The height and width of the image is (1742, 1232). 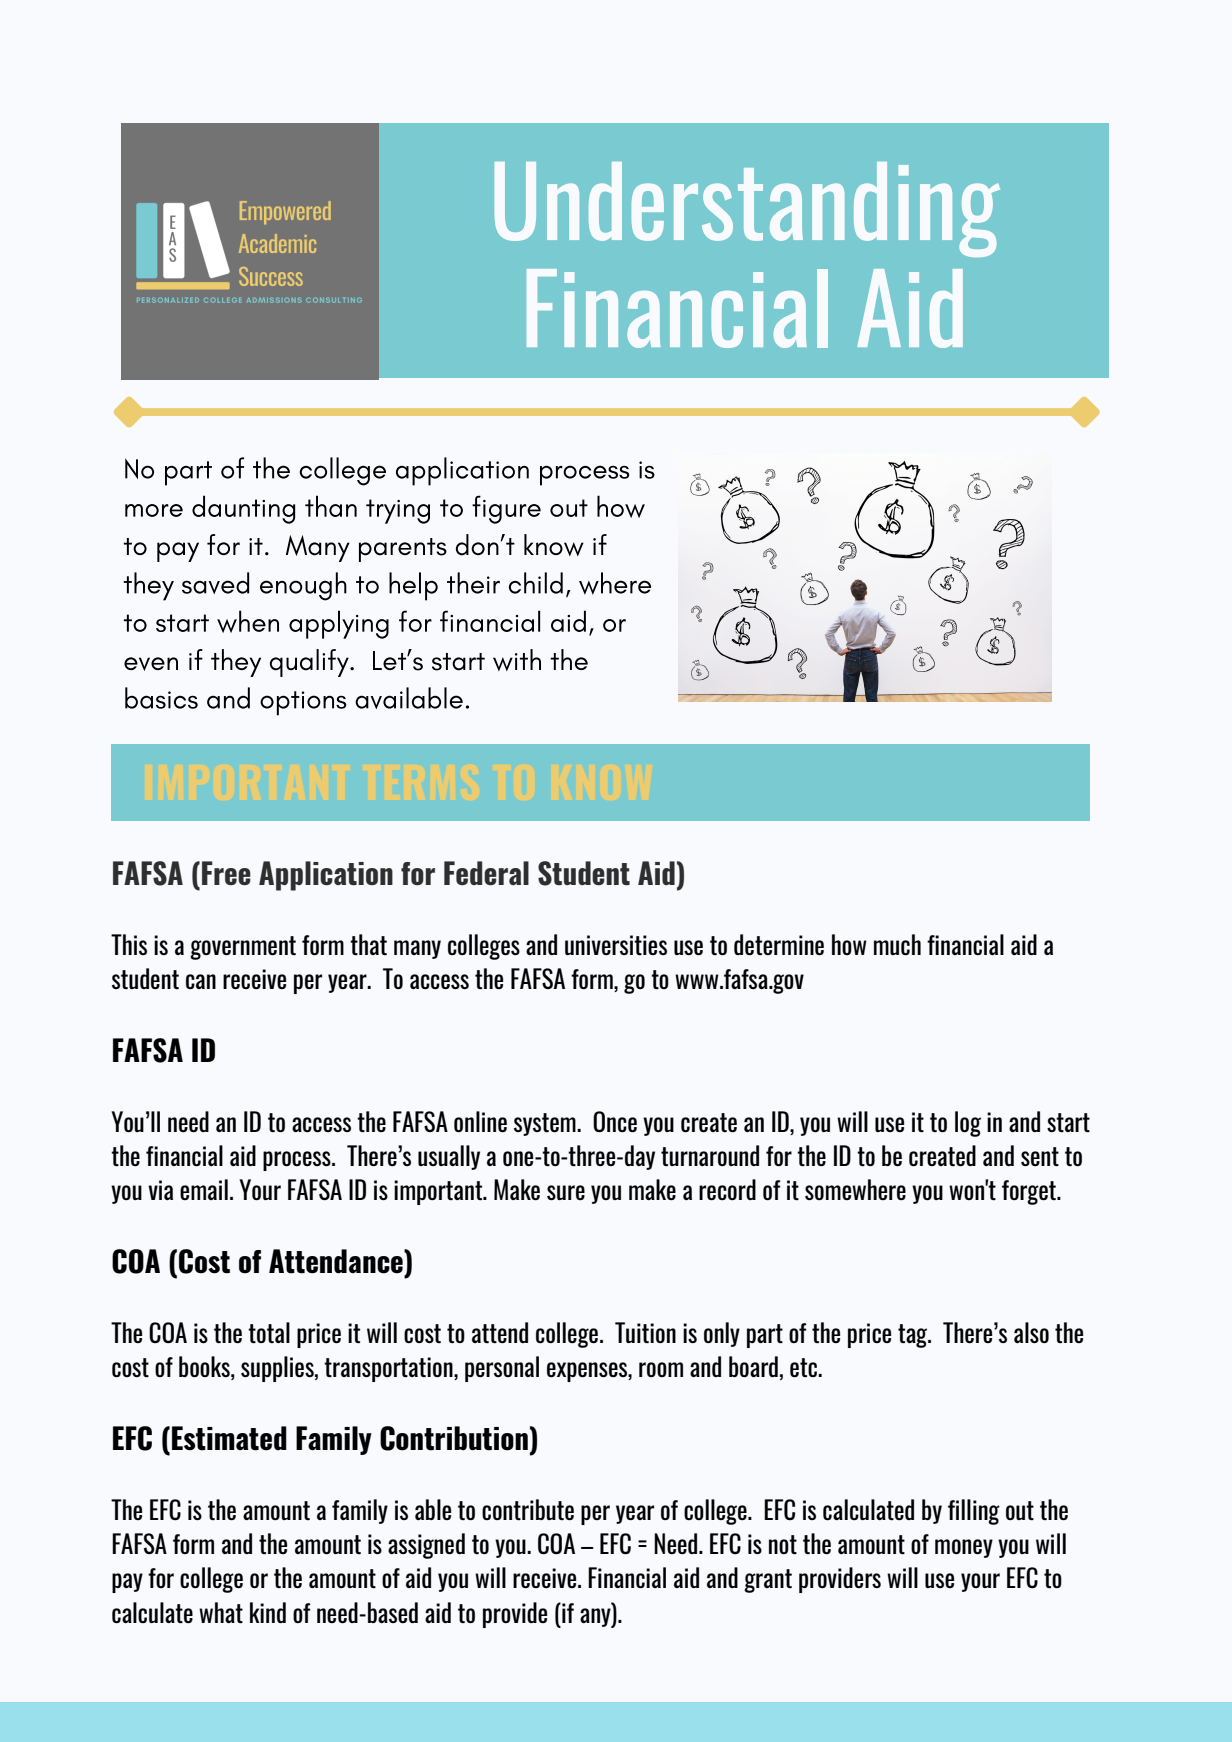 What do you see at coordinates (243, 509) in the image?
I see `daunting` at bounding box center [243, 509].
